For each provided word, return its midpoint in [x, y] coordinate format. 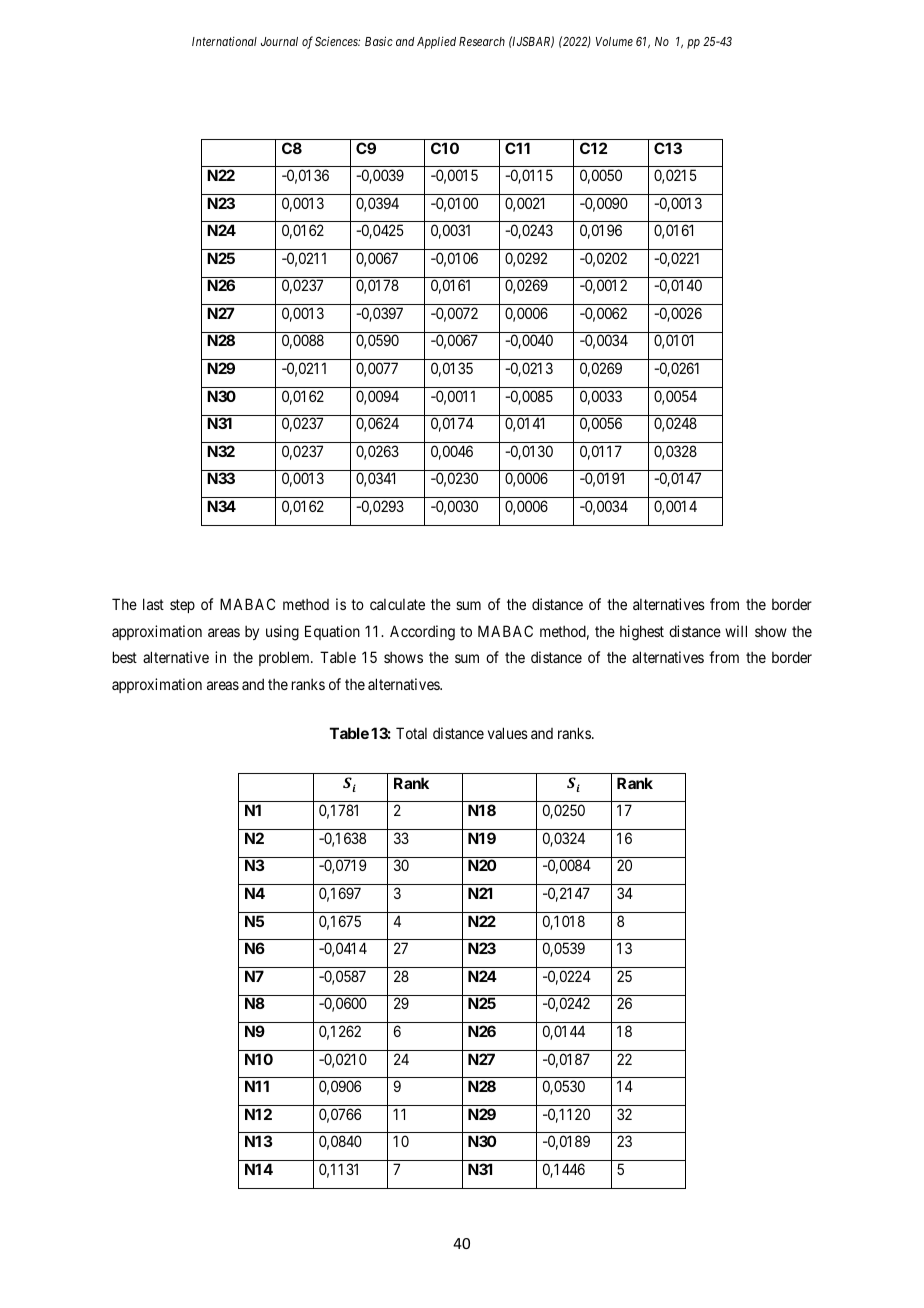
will [736, 631]
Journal [279, 41]
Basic [379, 41]
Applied [436, 42]
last [153, 604]
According [422, 633]
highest [642, 633]
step [182, 606]
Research [482, 41]
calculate [397, 604]
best [125, 657]
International [224, 41]
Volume [614, 41]
